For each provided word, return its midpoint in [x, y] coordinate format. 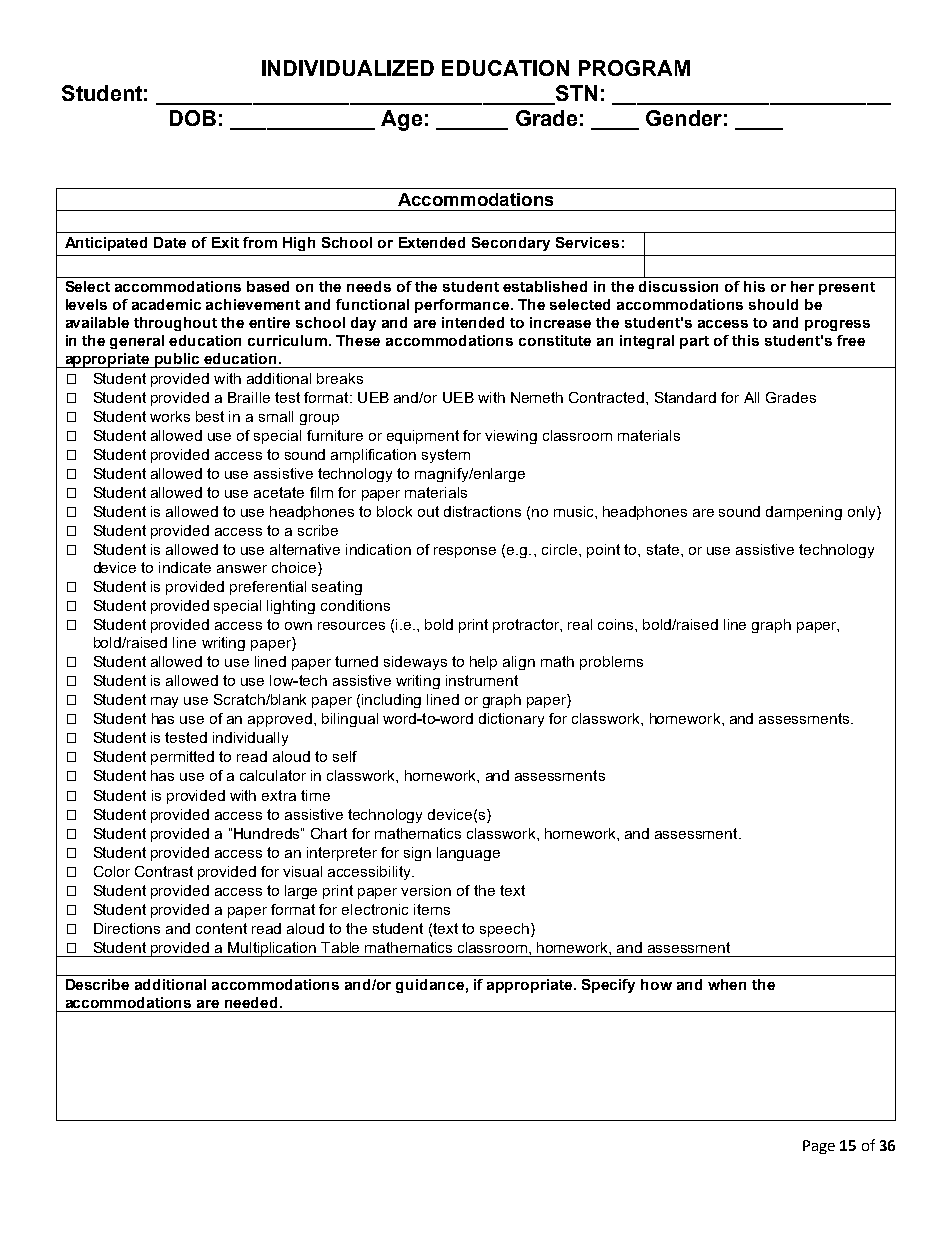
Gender [684, 118]
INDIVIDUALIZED [348, 68]
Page [819, 1147]
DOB [193, 118]
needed [251, 1002]
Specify [608, 986]
